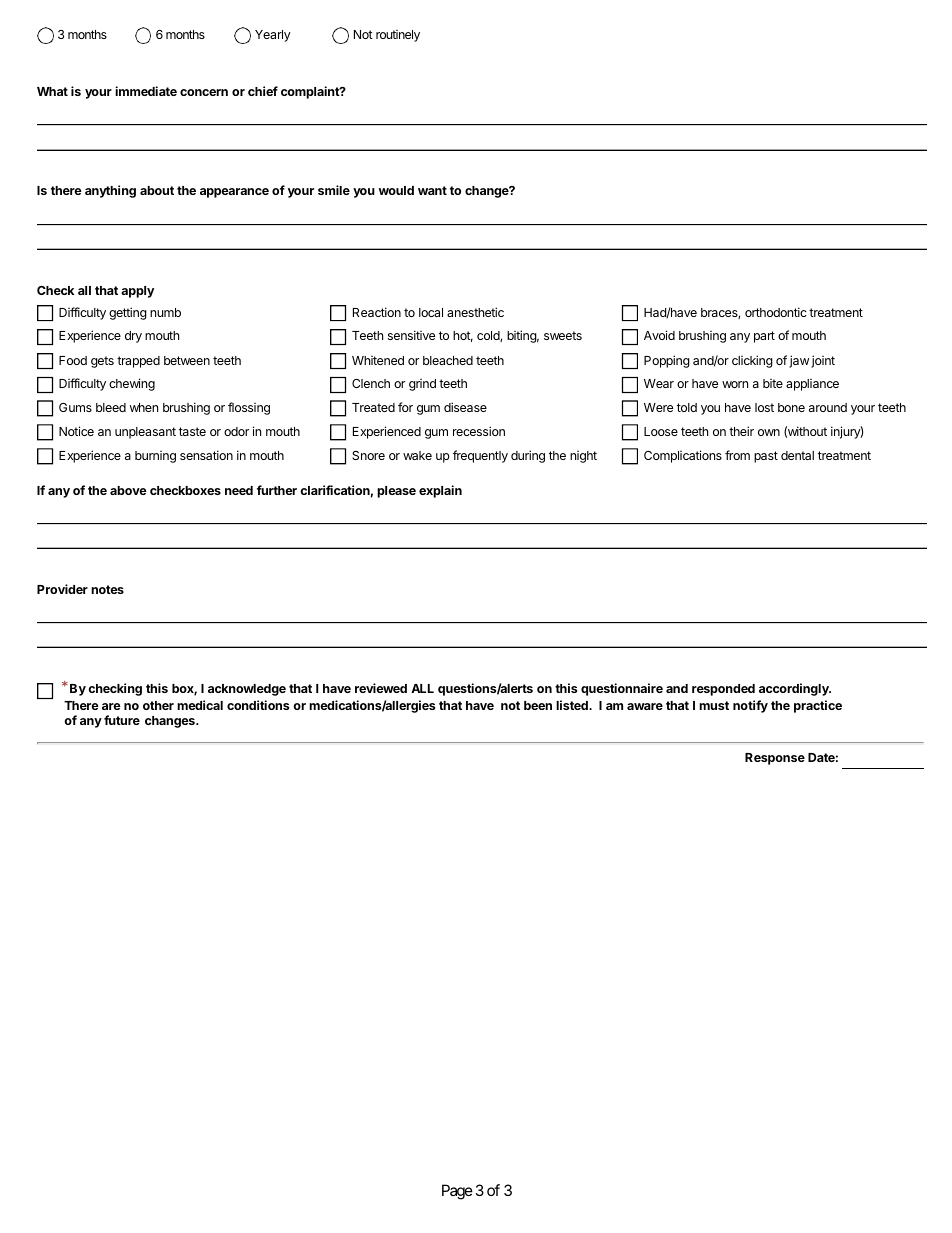  Describe the element at coordinates (775, 759) in the image. I see `Response` at that location.
